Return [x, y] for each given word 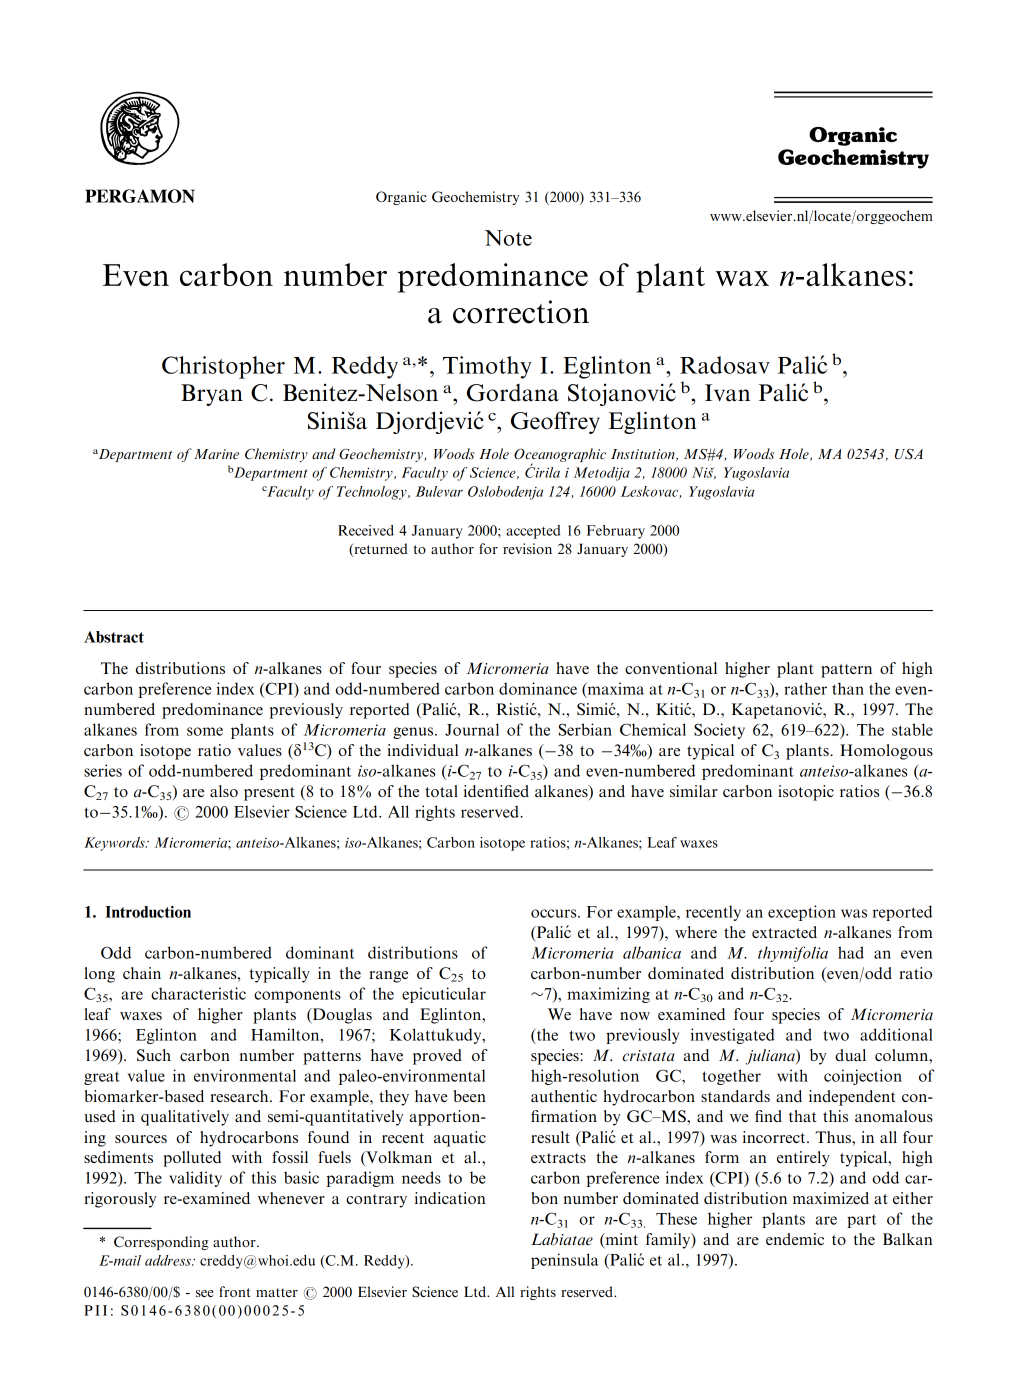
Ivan [727, 393]
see [205, 1293]
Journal [472, 729]
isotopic [806, 793]
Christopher [223, 367]
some [205, 731]
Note [508, 238]
